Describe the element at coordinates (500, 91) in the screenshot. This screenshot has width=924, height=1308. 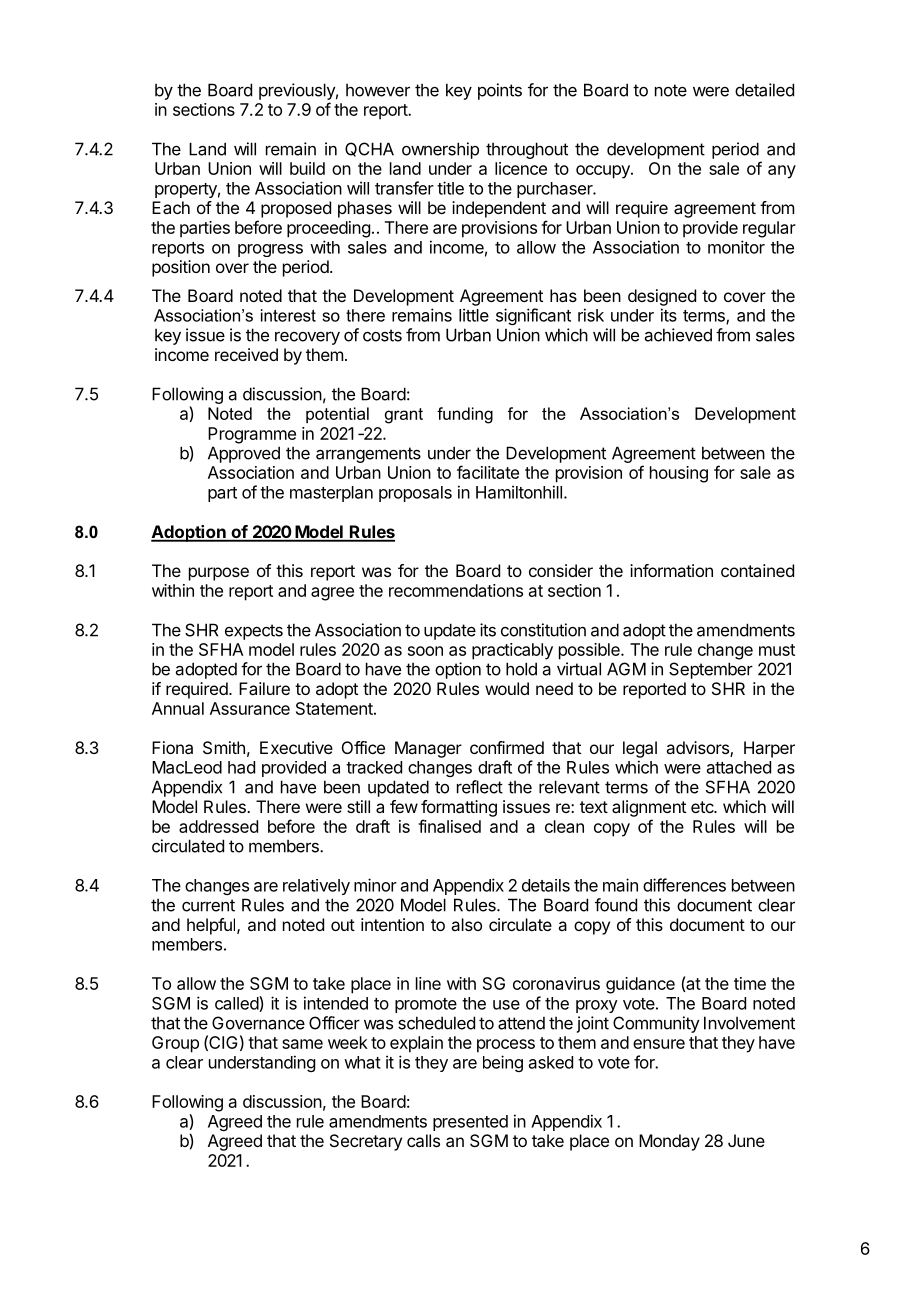
I see `points` at that location.
